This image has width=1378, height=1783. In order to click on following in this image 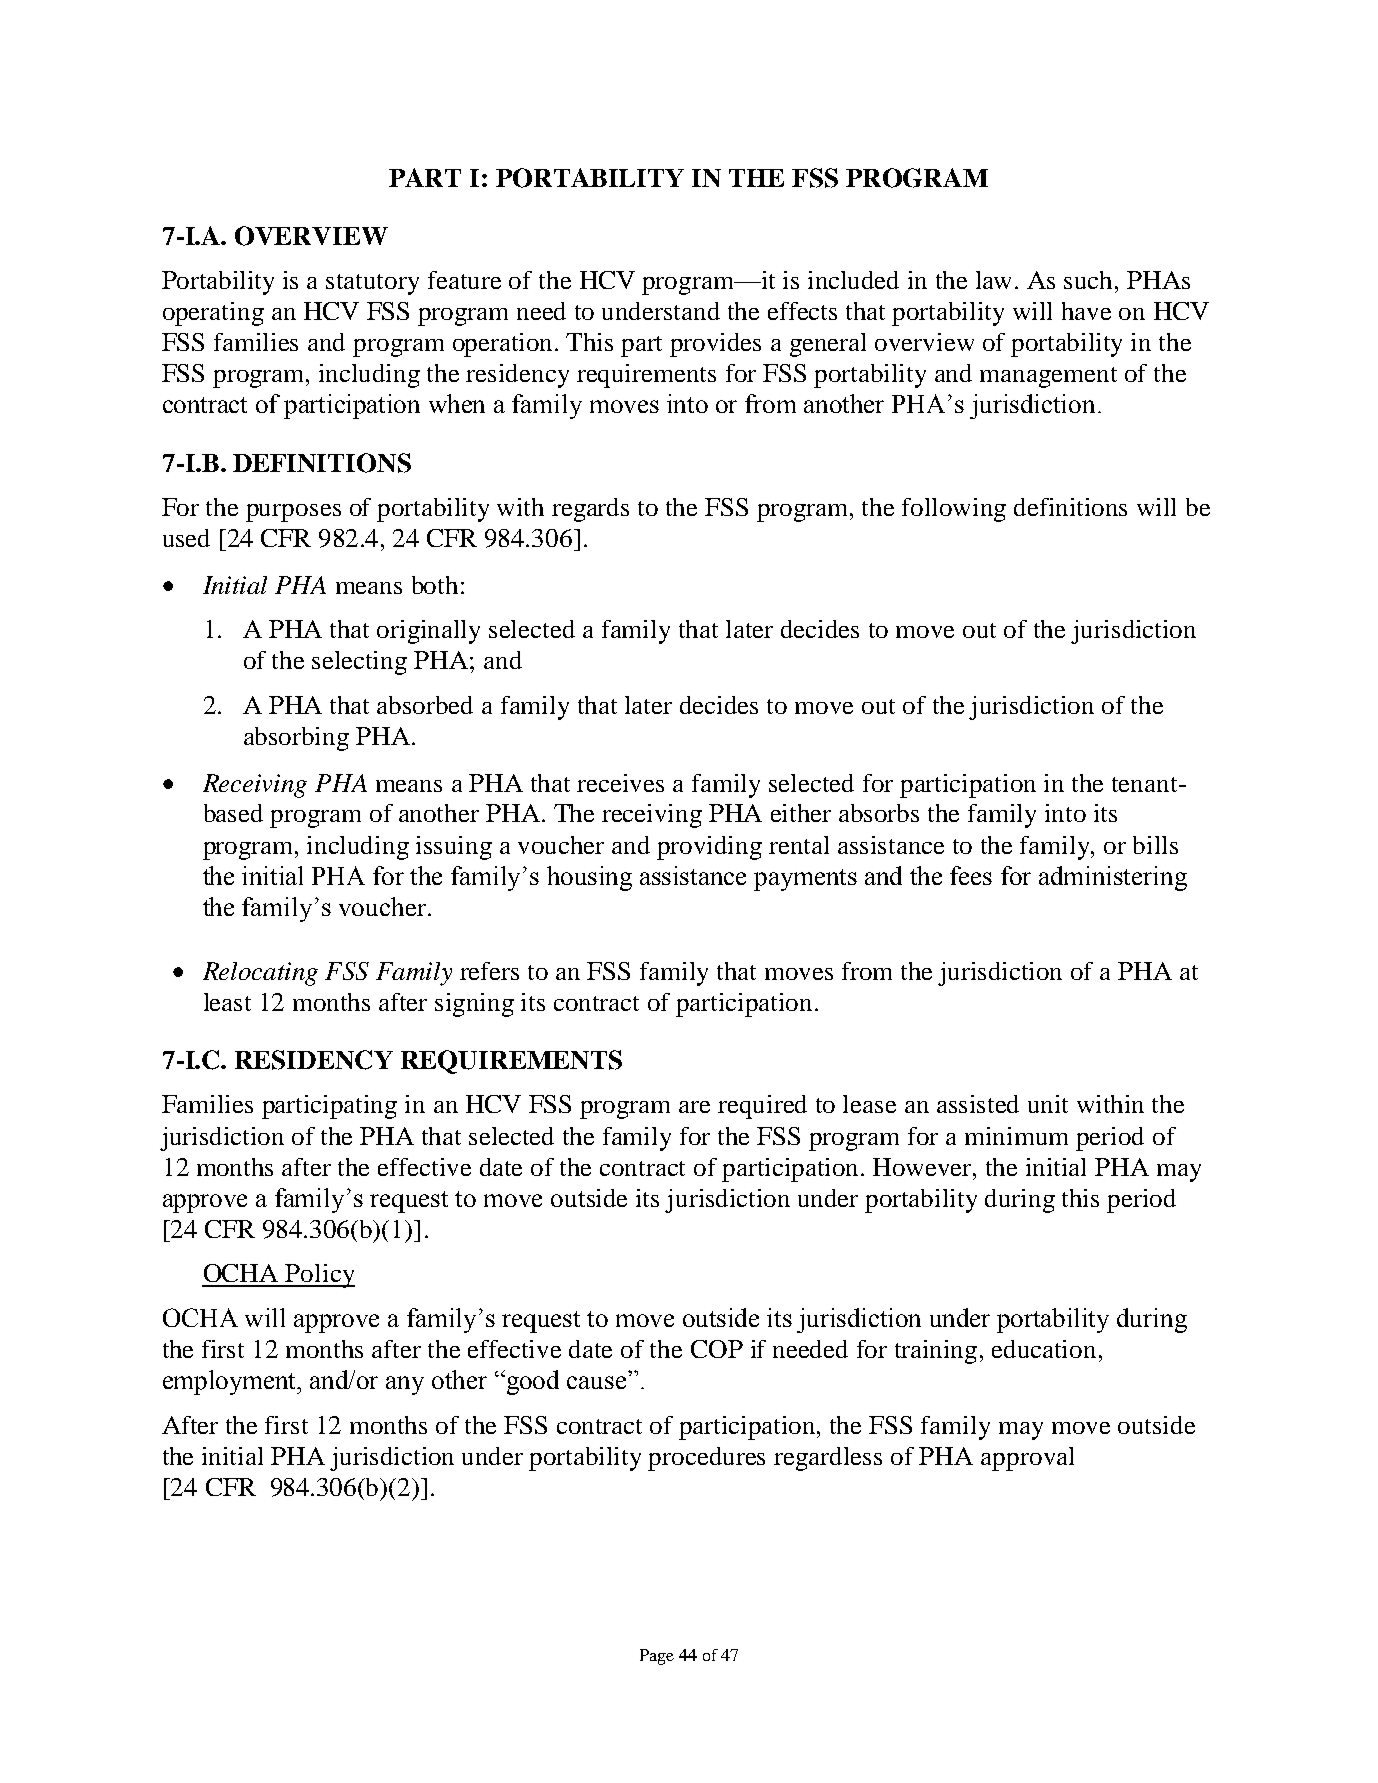, I will do `click(954, 510)`.
